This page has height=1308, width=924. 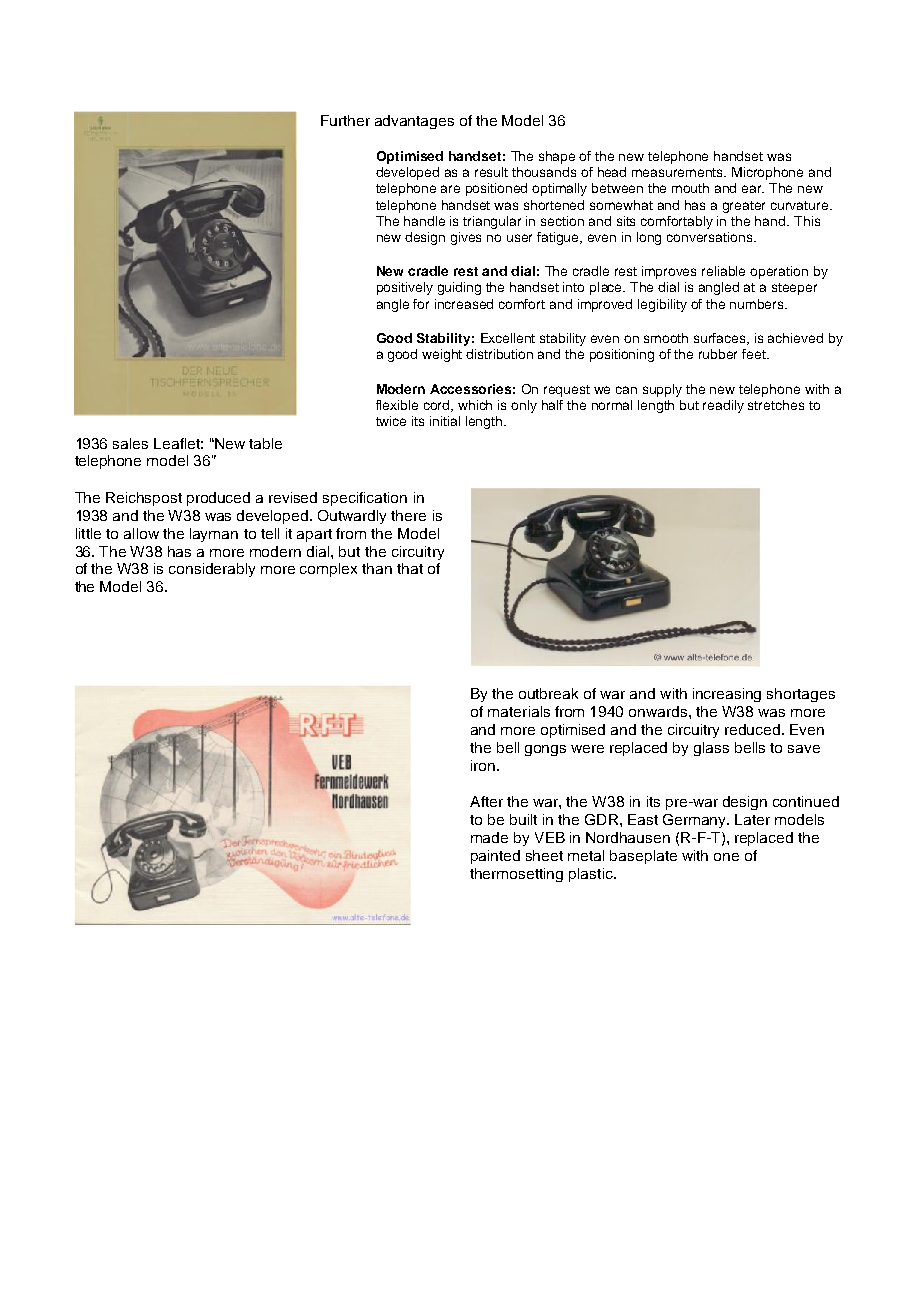 I want to click on reduced, so click(x=752, y=729).
